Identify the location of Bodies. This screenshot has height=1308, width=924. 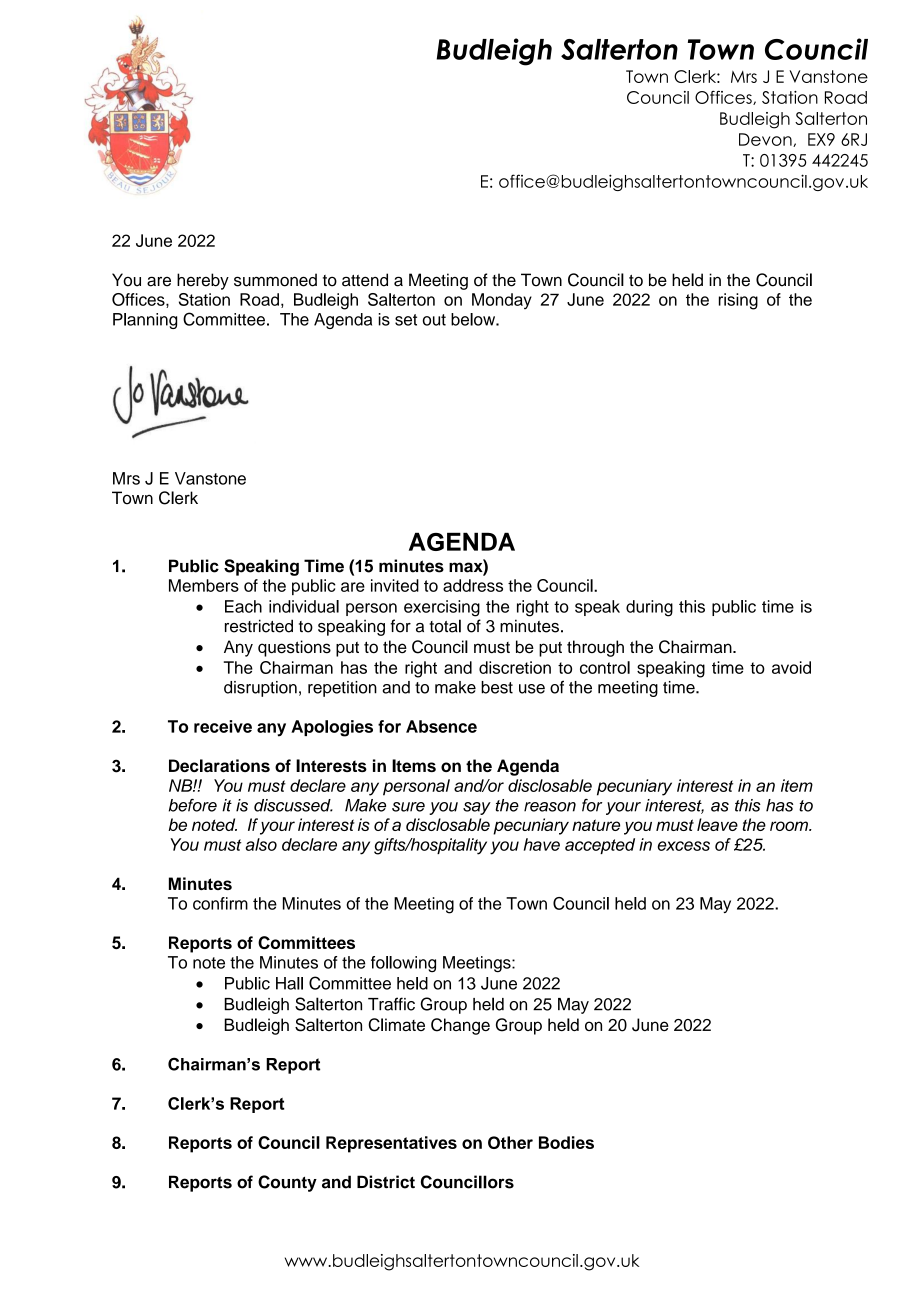
(566, 1142).
